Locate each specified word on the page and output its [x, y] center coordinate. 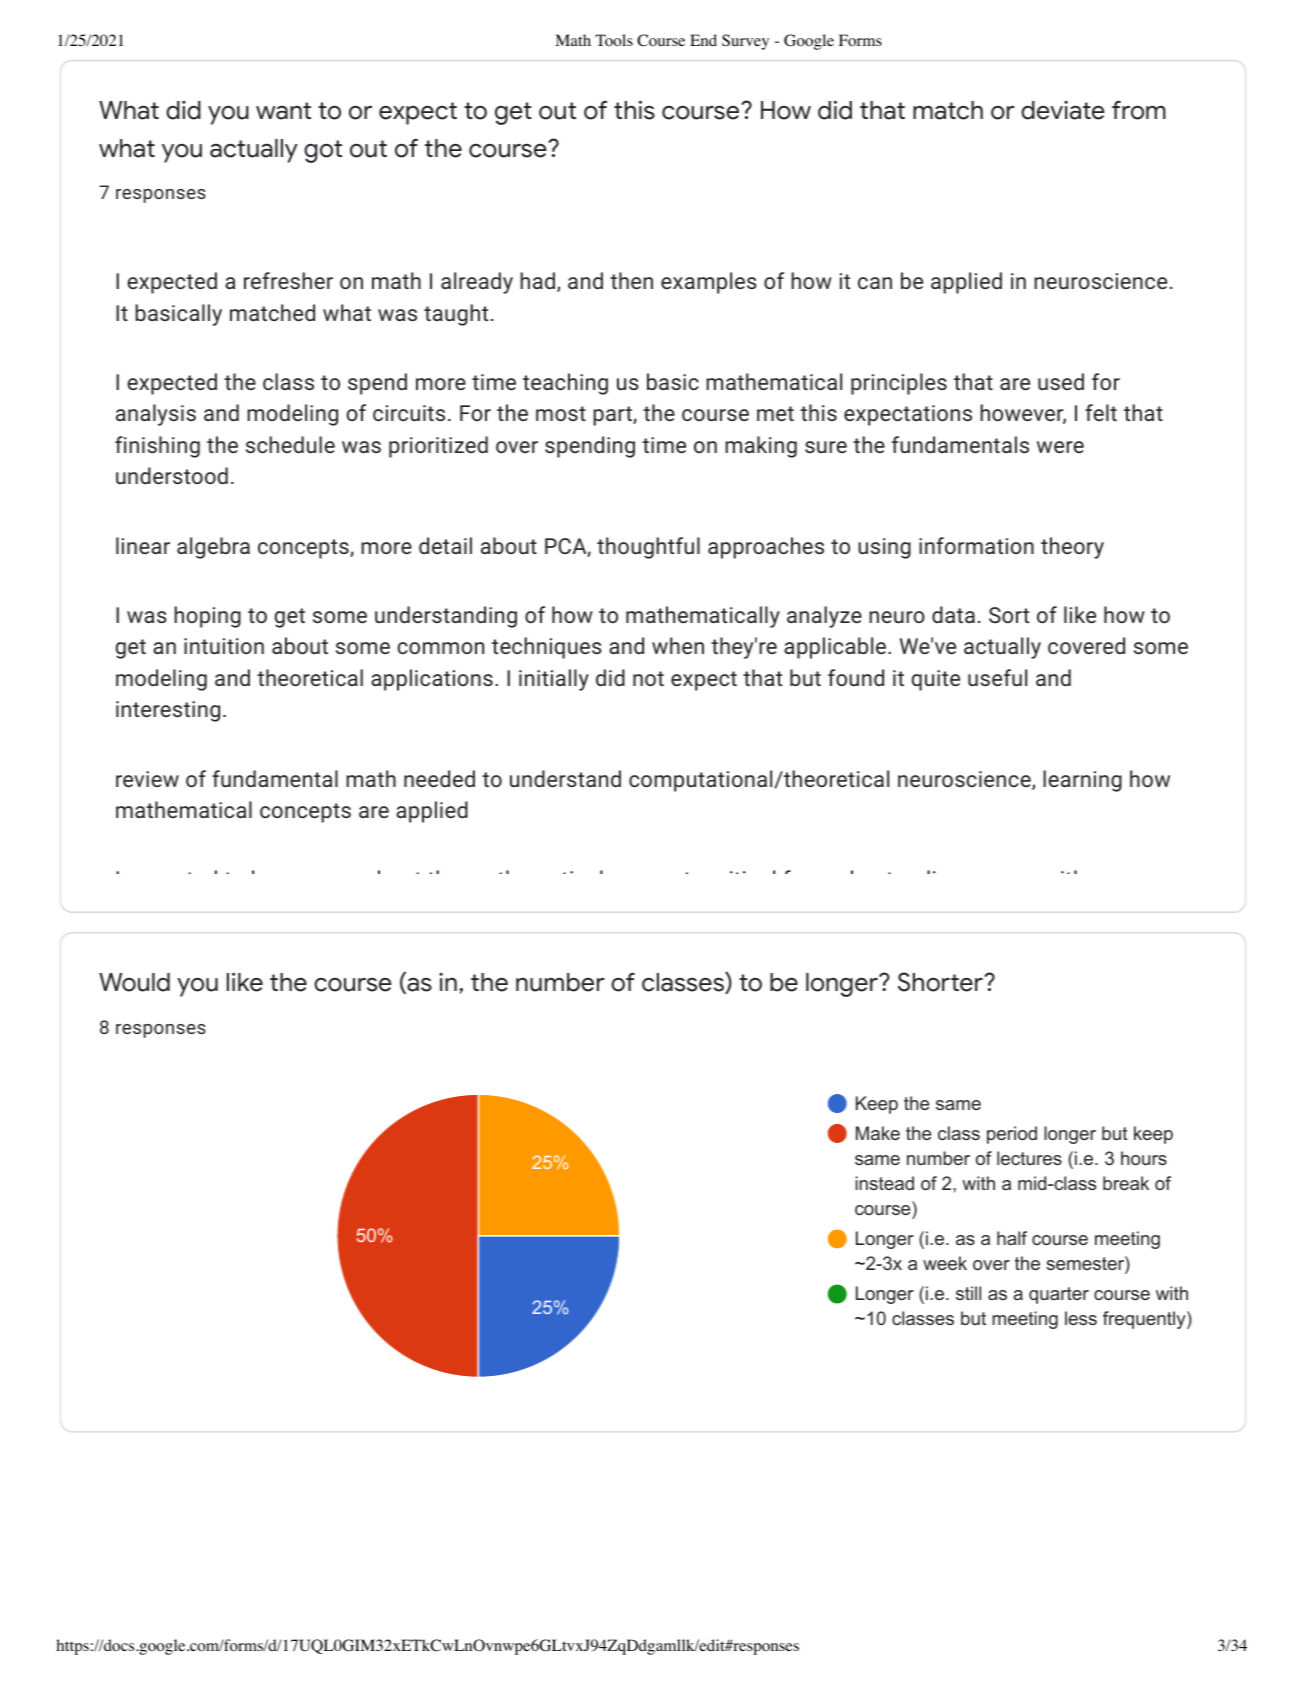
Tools [614, 40]
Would [134, 982]
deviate [1063, 110]
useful [997, 677]
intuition [224, 646]
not [648, 678]
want [283, 111]
